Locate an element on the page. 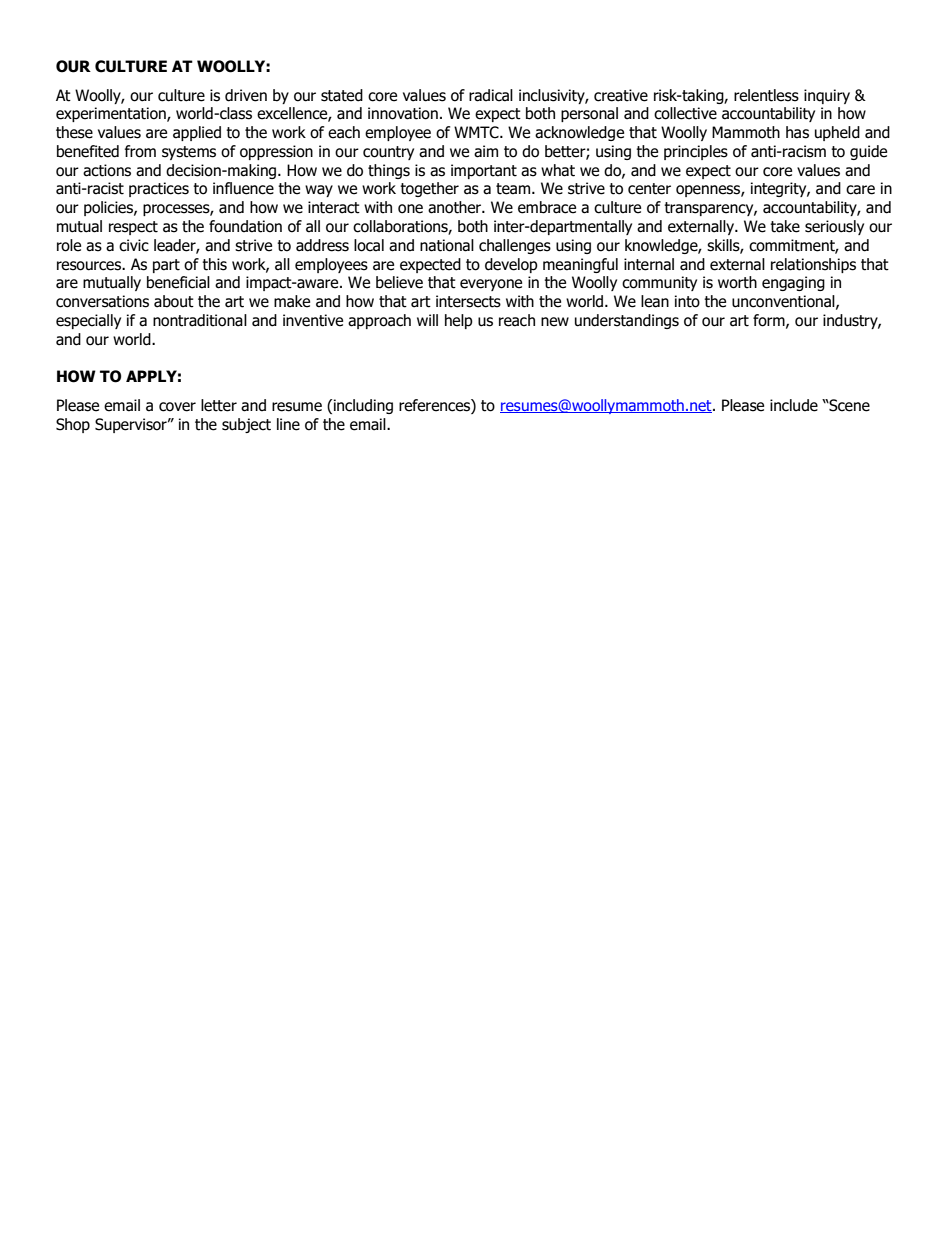 This image has width=952, height=1233. practices is located at coordinates (159, 189).
